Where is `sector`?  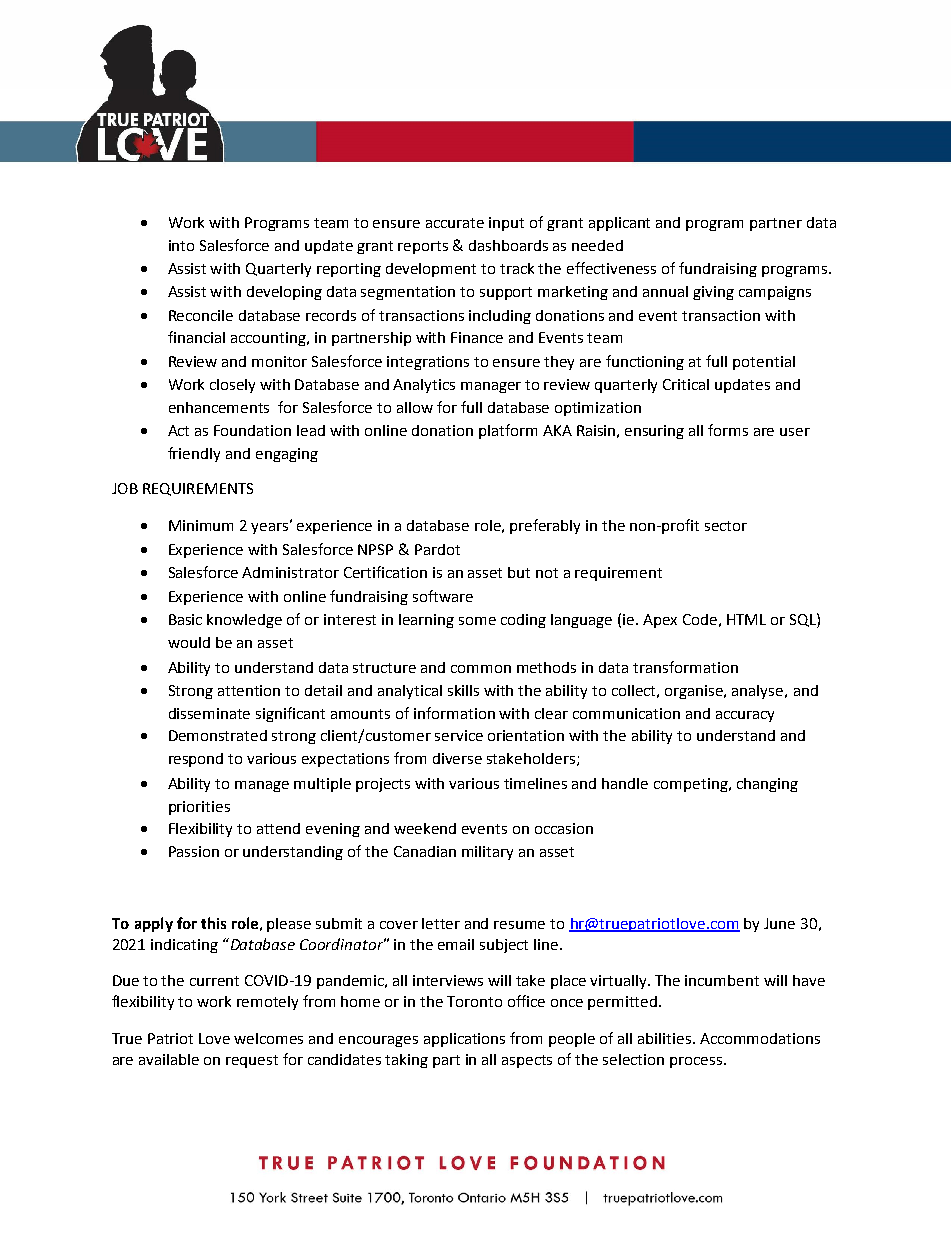
sector is located at coordinates (726, 526).
